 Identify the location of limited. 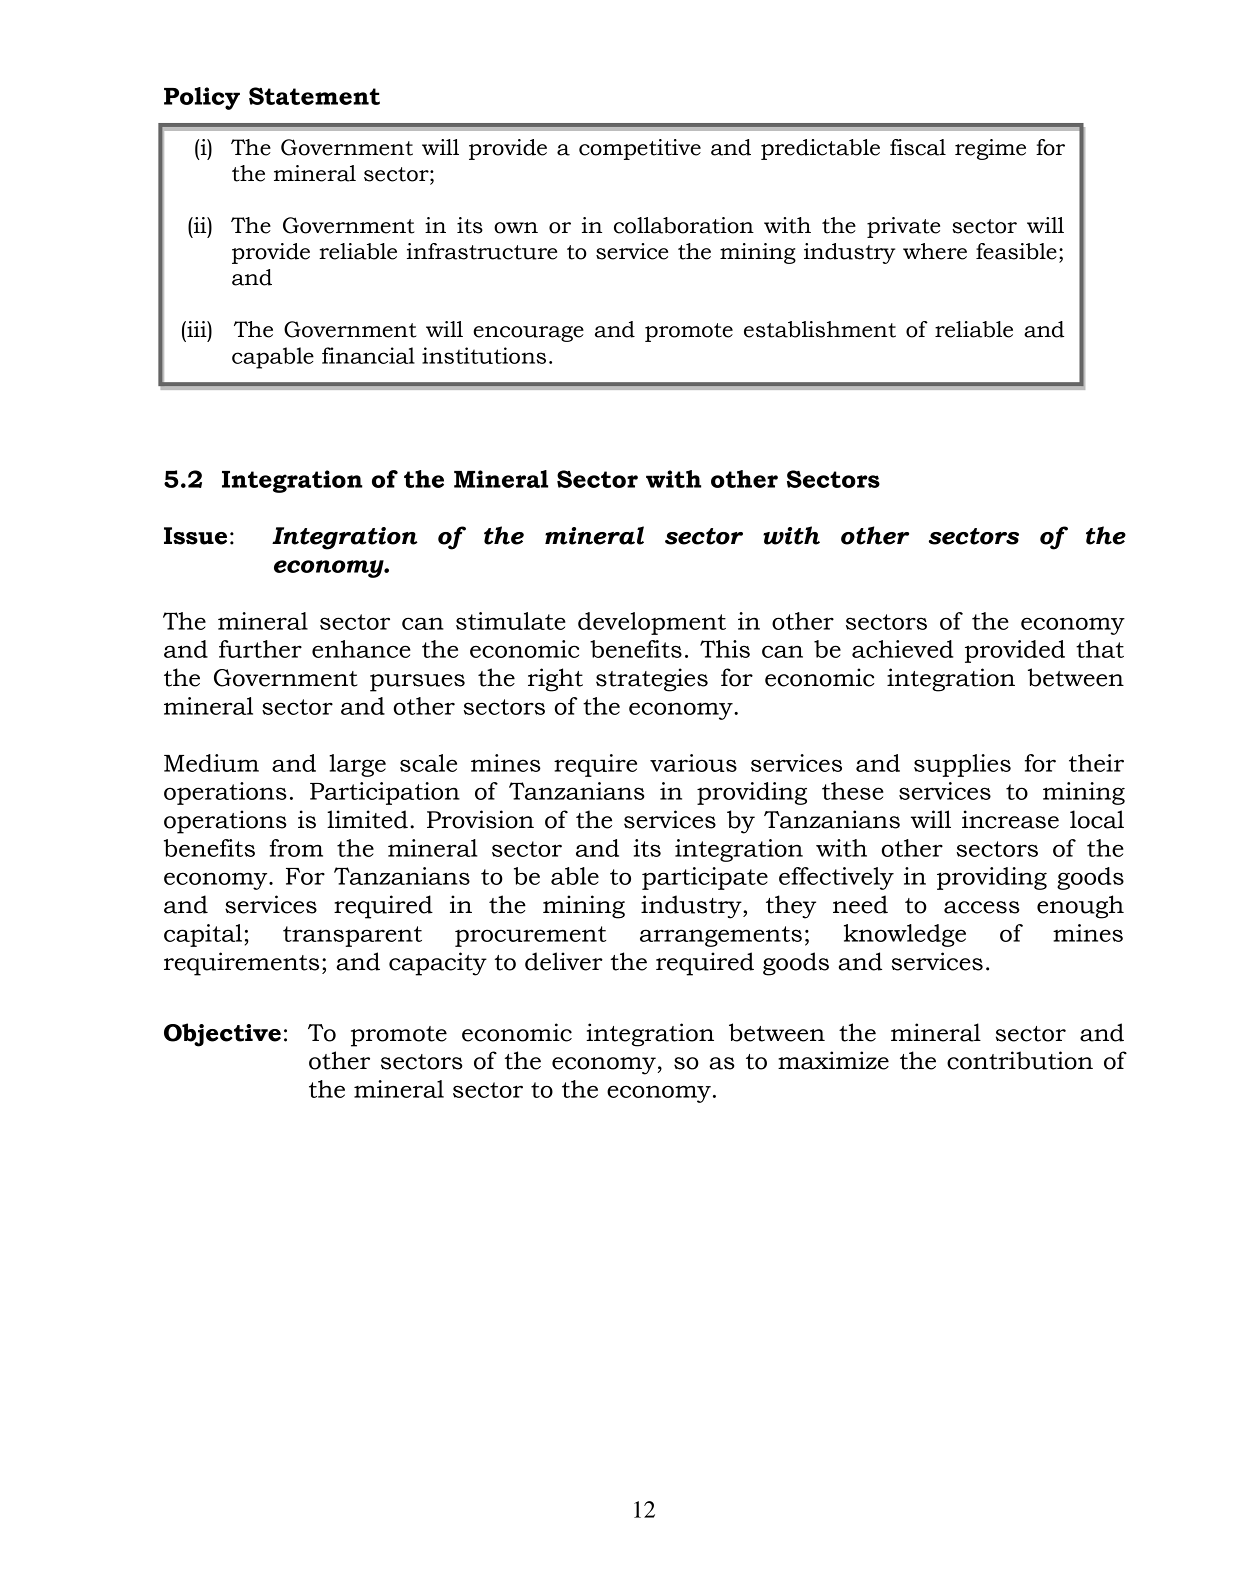
(367, 819).
